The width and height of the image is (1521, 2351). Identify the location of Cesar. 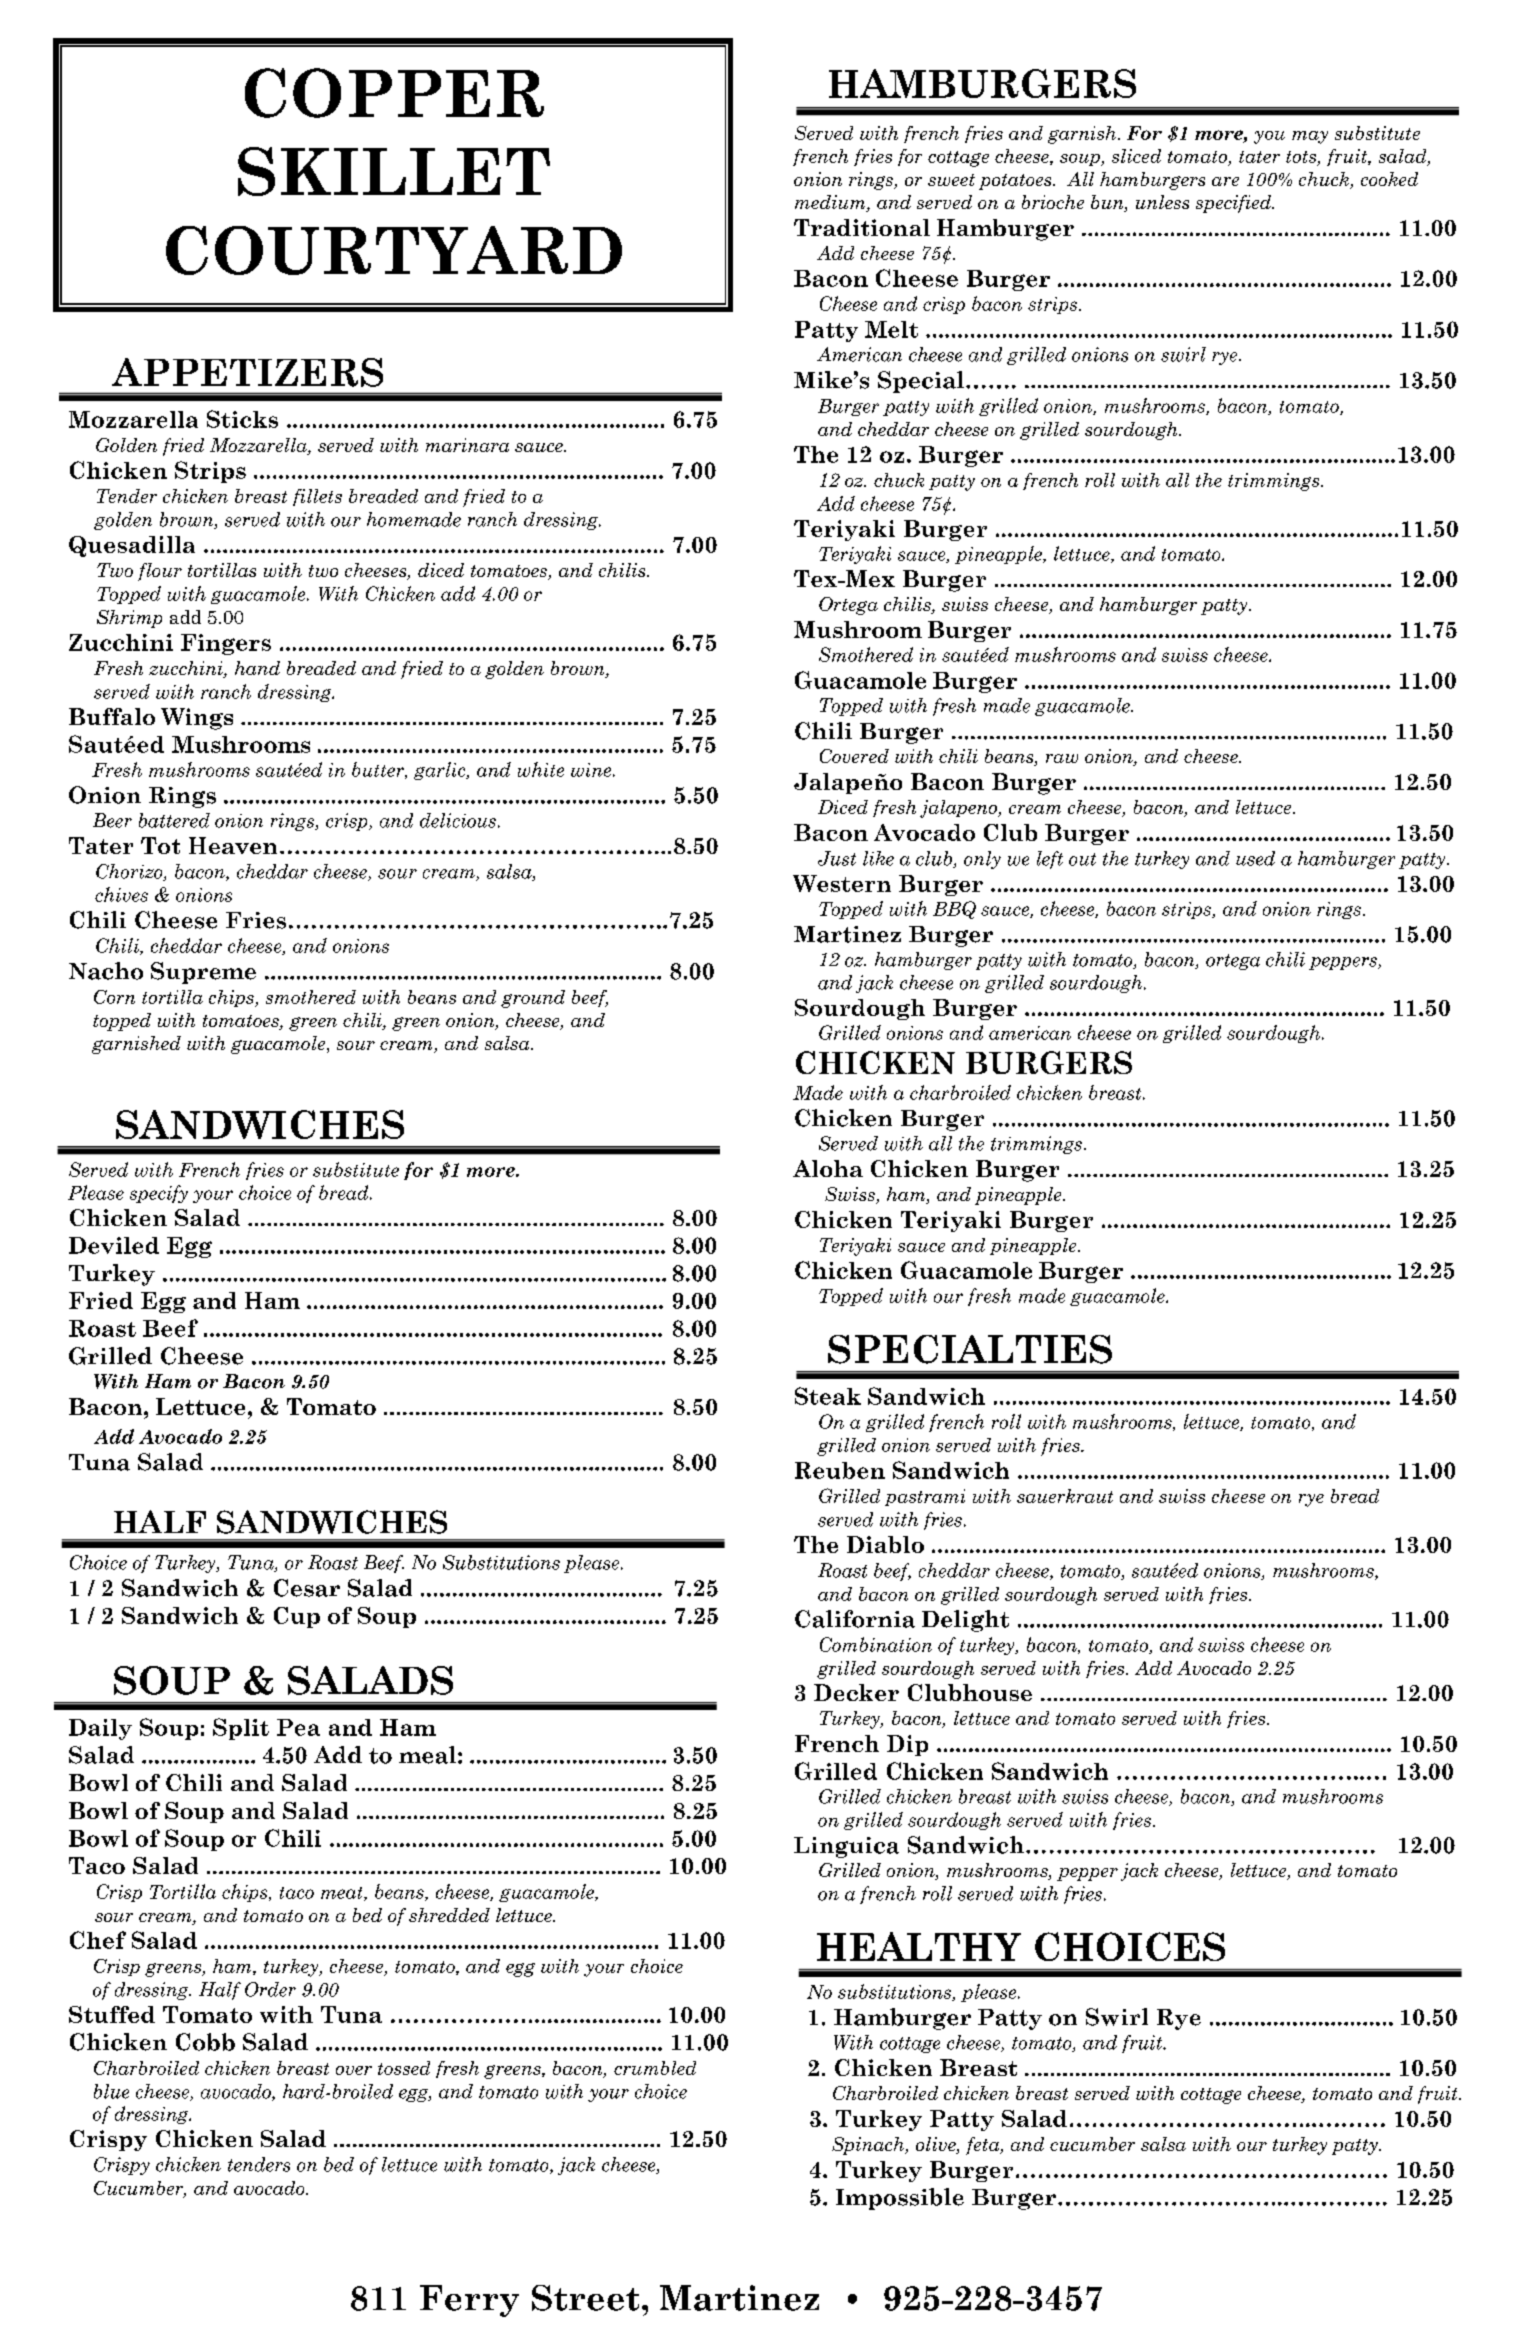
(307, 1588).
